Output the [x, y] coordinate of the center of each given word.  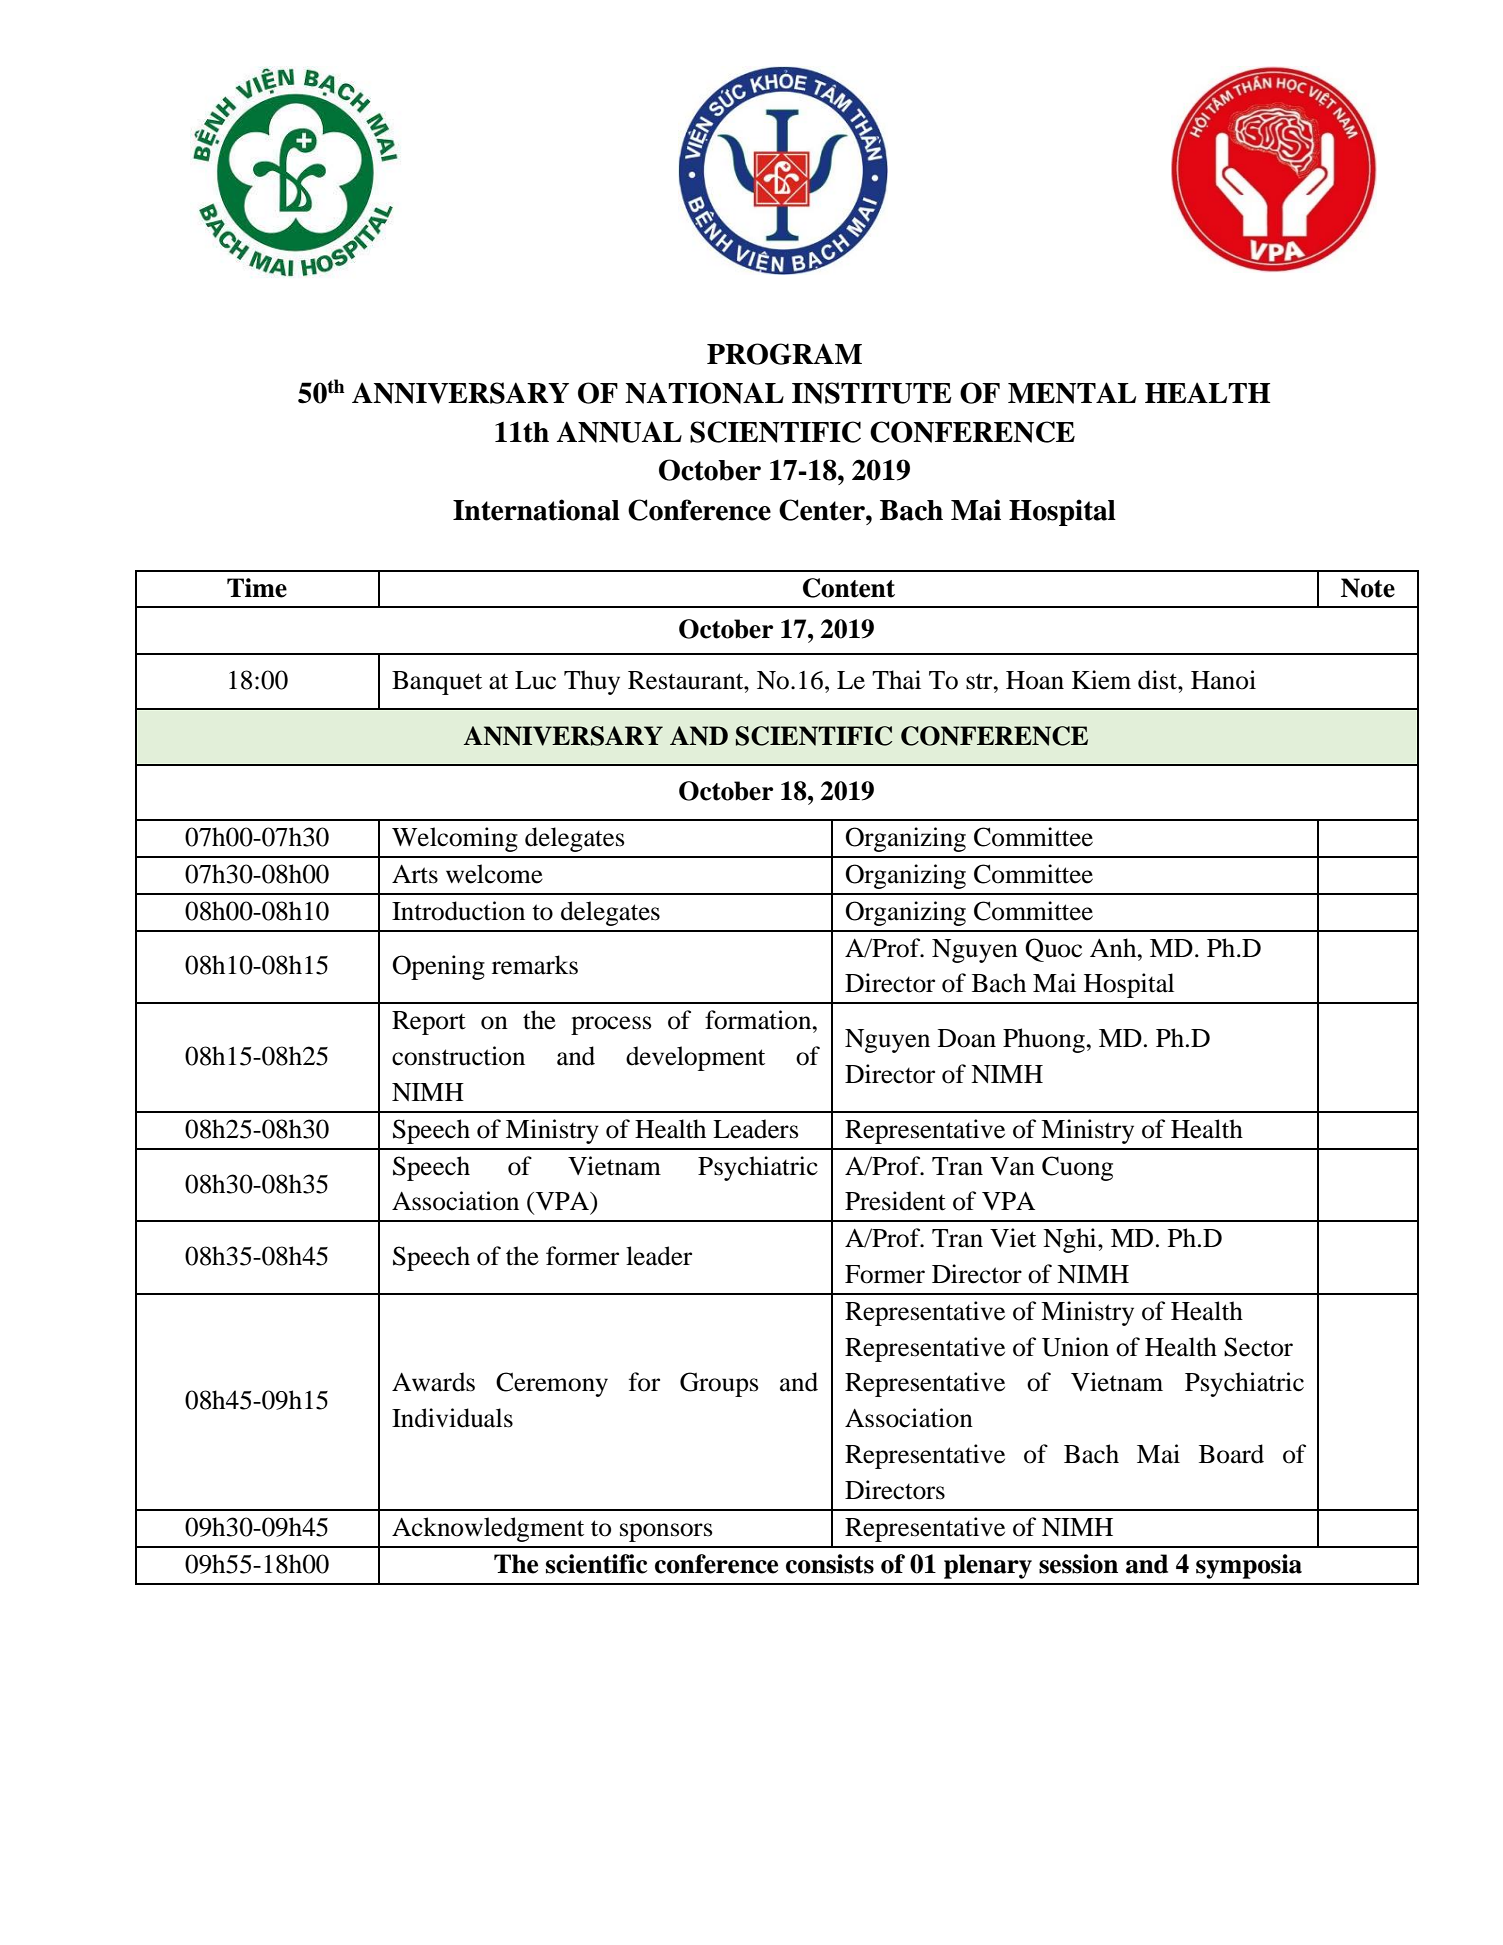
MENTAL [1072, 393]
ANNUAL [619, 432]
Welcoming [455, 839]
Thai [896, 680]
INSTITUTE [872, 393]
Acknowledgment [488, 1529]
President [895, 1201]
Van [1012, 1166]
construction [458, 1056]
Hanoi [1223, 680]
